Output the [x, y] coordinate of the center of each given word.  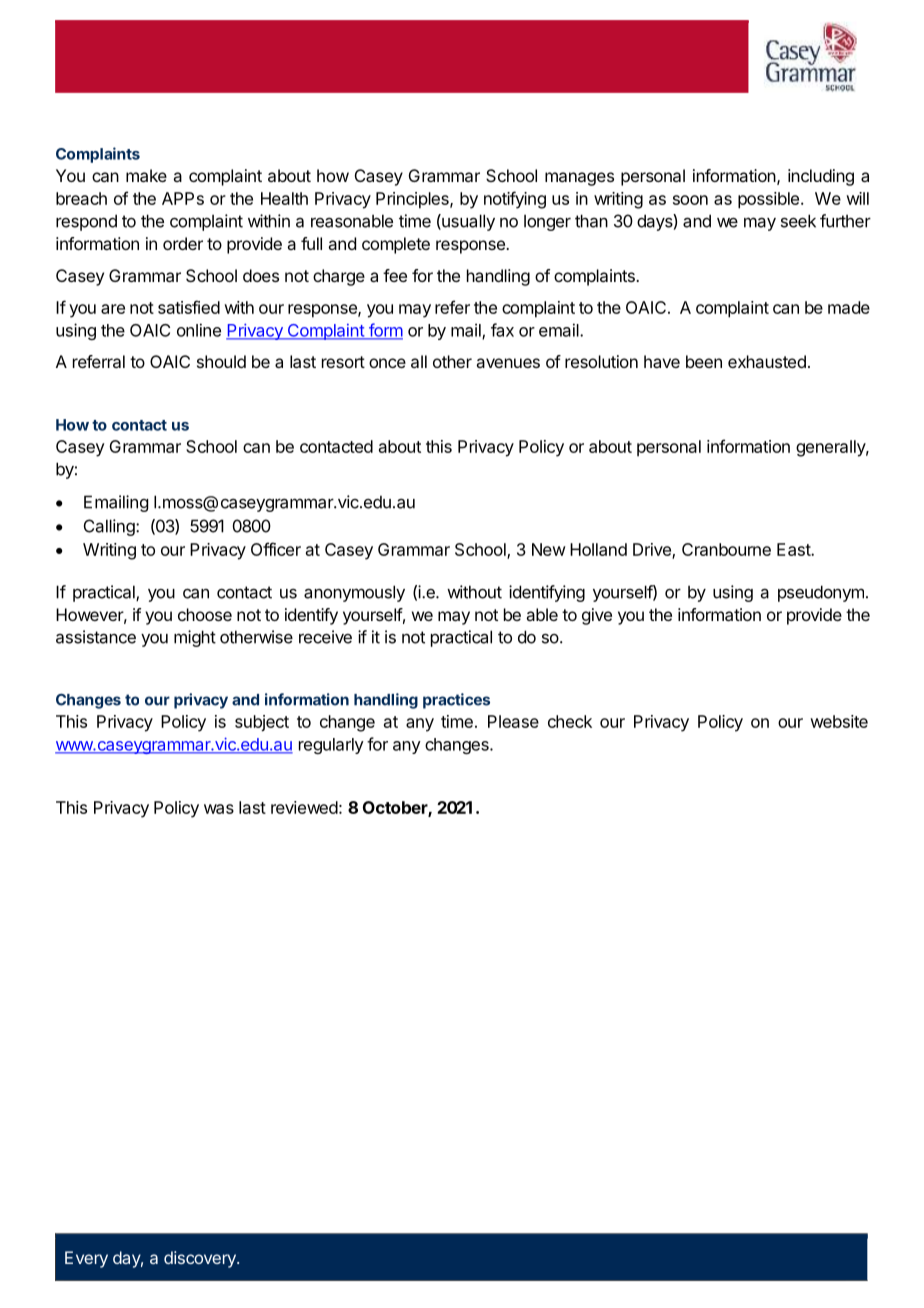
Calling [110, 527]
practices [456, 701]
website [839, 721]
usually [467, 222]
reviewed [304, 807]
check [570, 721]
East [794, 549]
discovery [201, 1259]
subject [262, 723]
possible [768, 200]
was [219, 809]
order [183, 243]
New [549, 549]
